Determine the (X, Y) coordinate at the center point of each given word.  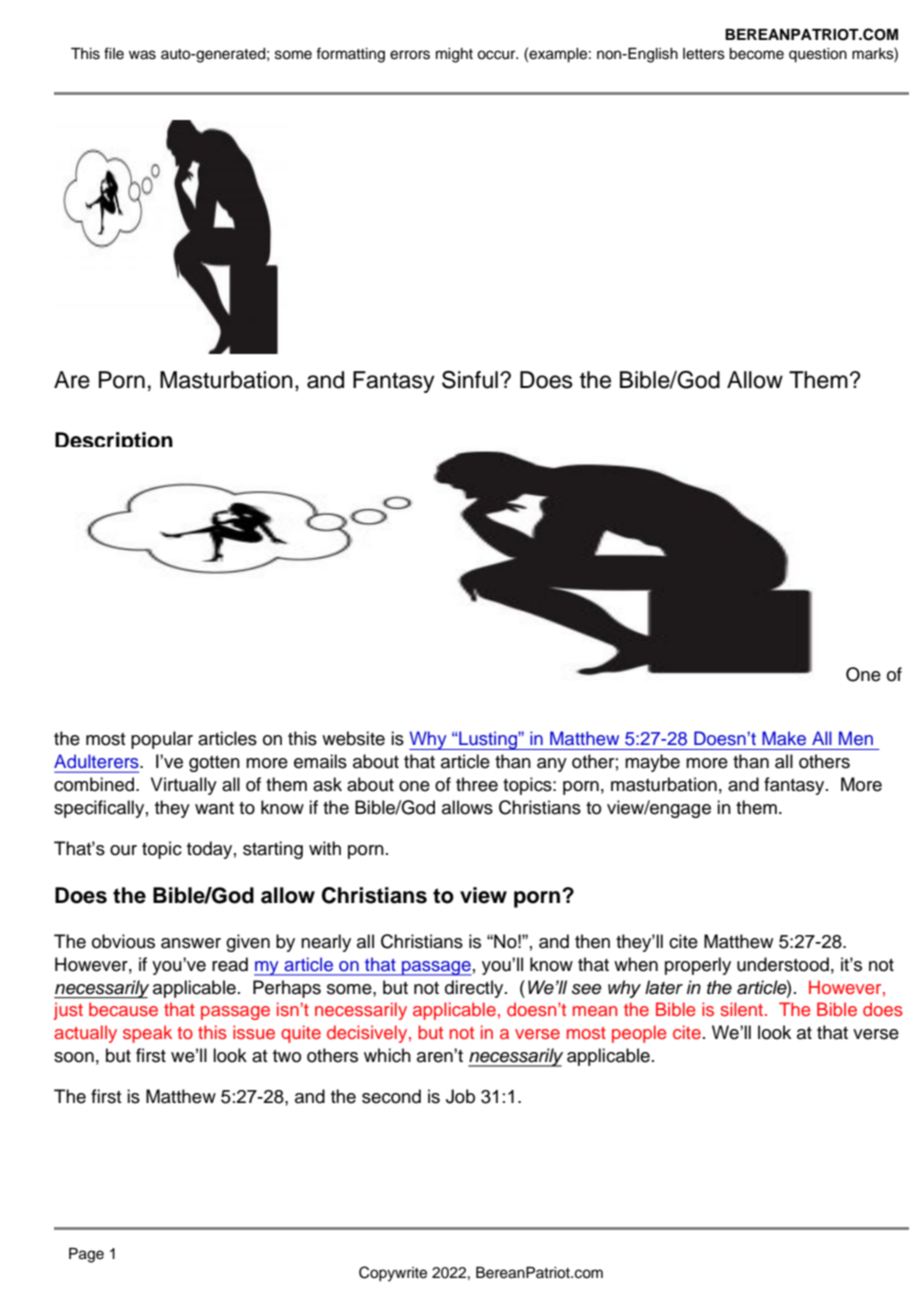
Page (86, 1255)
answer (191, 943)
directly (475, 989)
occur (497, 55)
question (818, 55)
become (756, 54)
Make (784, 738)
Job (460, 1096)
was (142, 55)
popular (162, 740)
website (353, 738)
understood (783, 964)
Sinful (470, 380)
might (454, 55)
